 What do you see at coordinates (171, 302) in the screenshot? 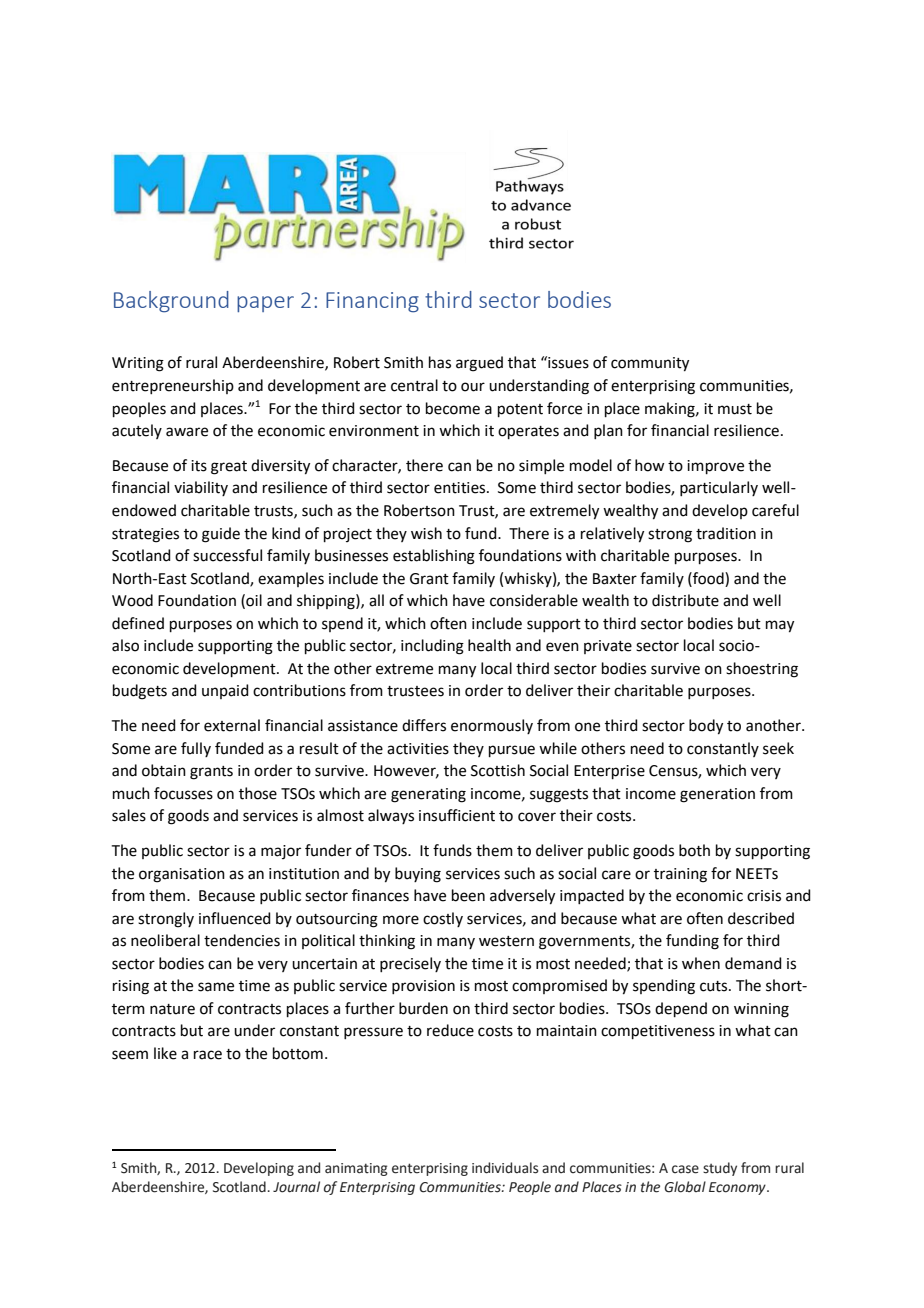
I see `Background` at bounding box center [171, 302].
